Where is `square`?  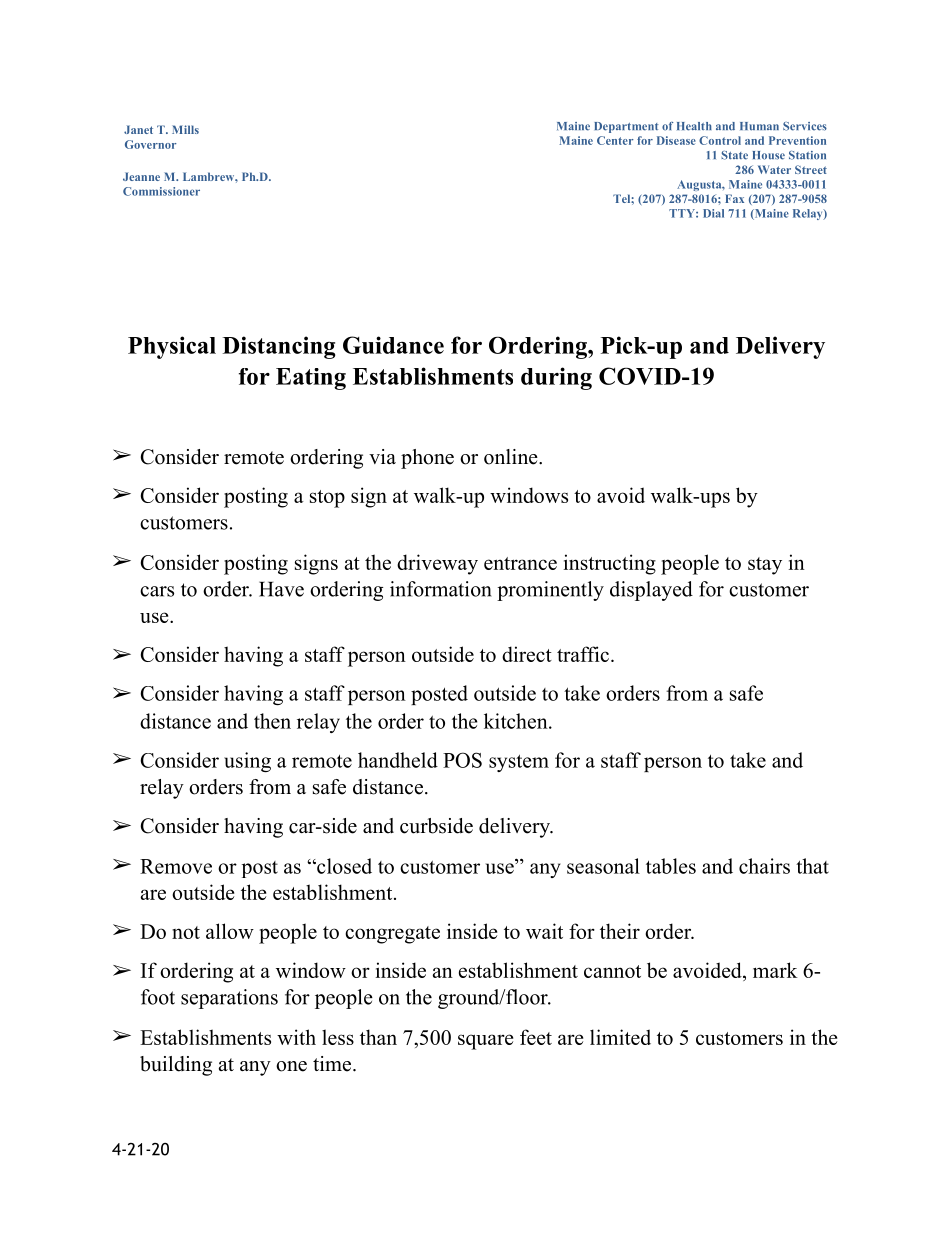 square is located at coordinates (485, 1042).
